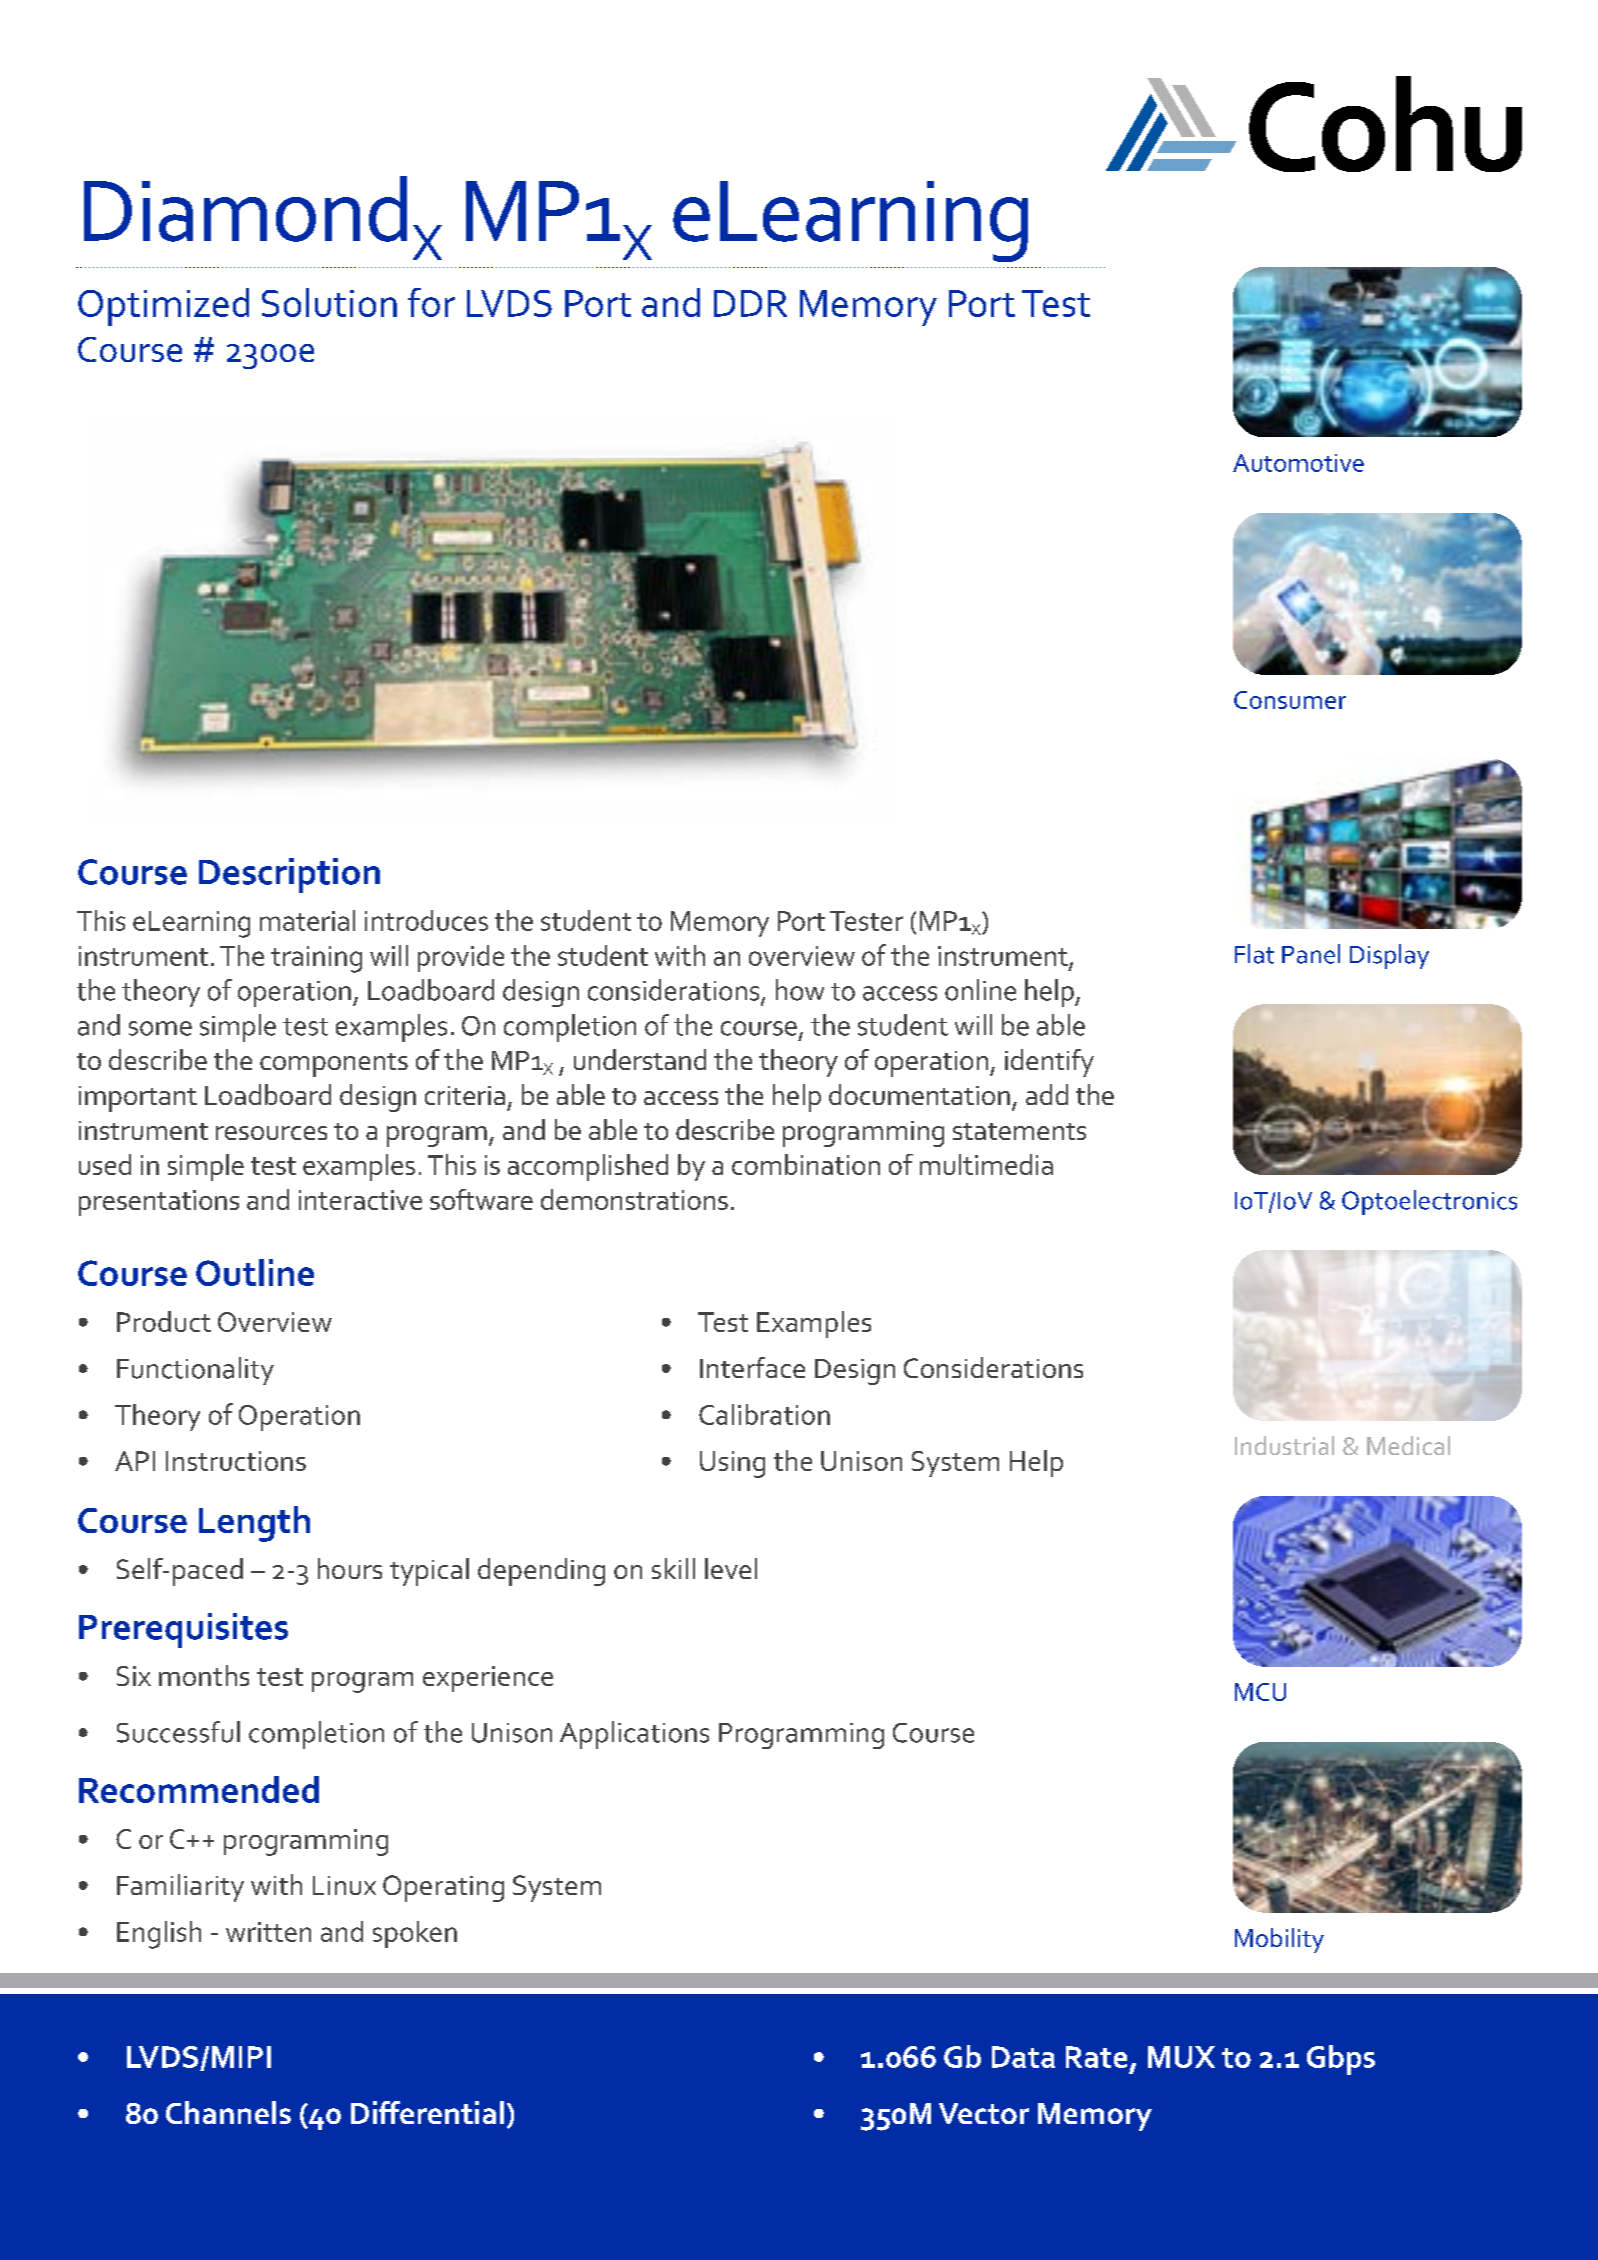 This screenshot has width=1598, height=2260. What do you see at coordinates (1181, 2057) in the screenshot?
I see `MUX` at bounding box center [1181, 2057].
